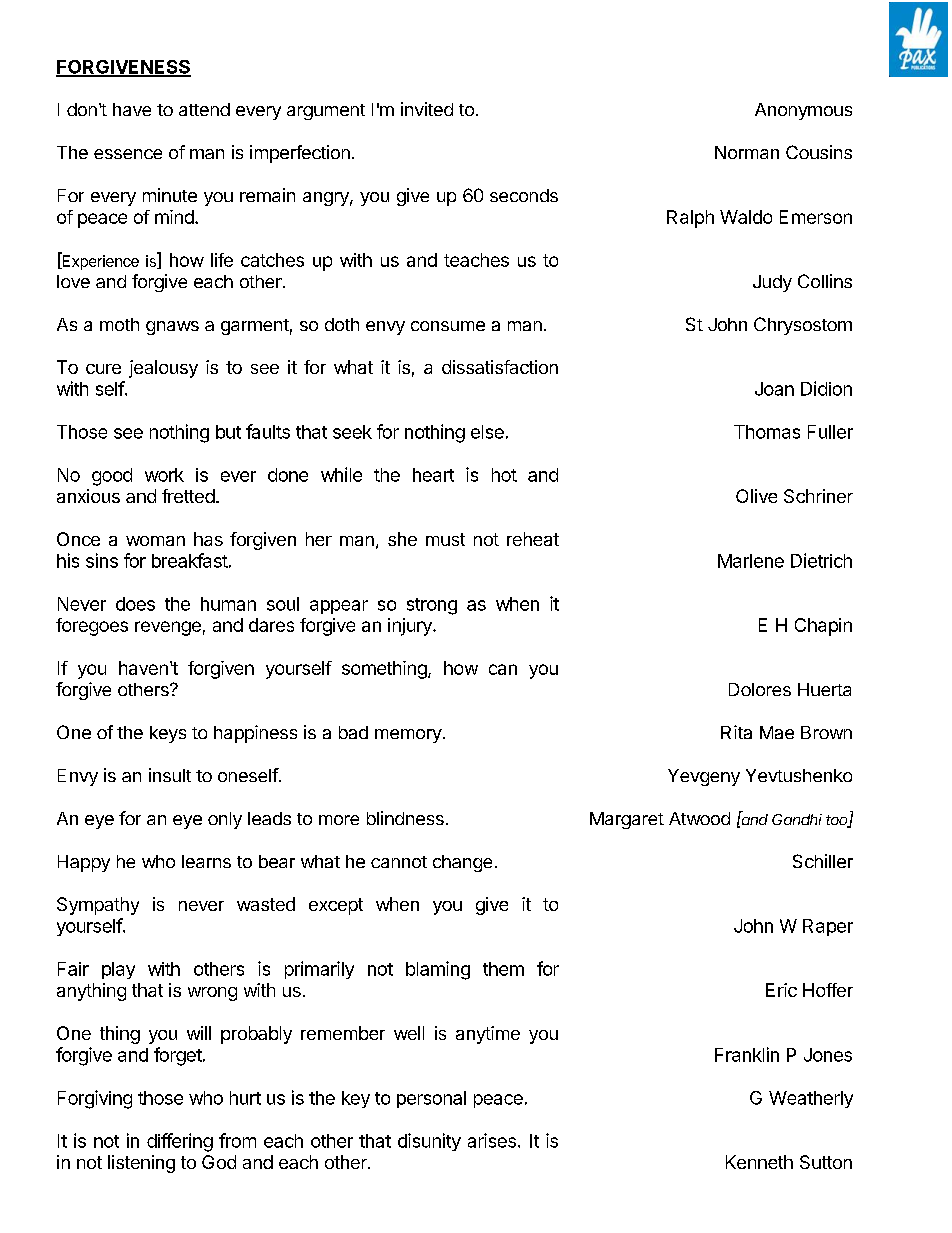 The height and width of the image is (1233, 952). Describe the element at coordinates (206, 861) in the image. I see `learns` at that location.
